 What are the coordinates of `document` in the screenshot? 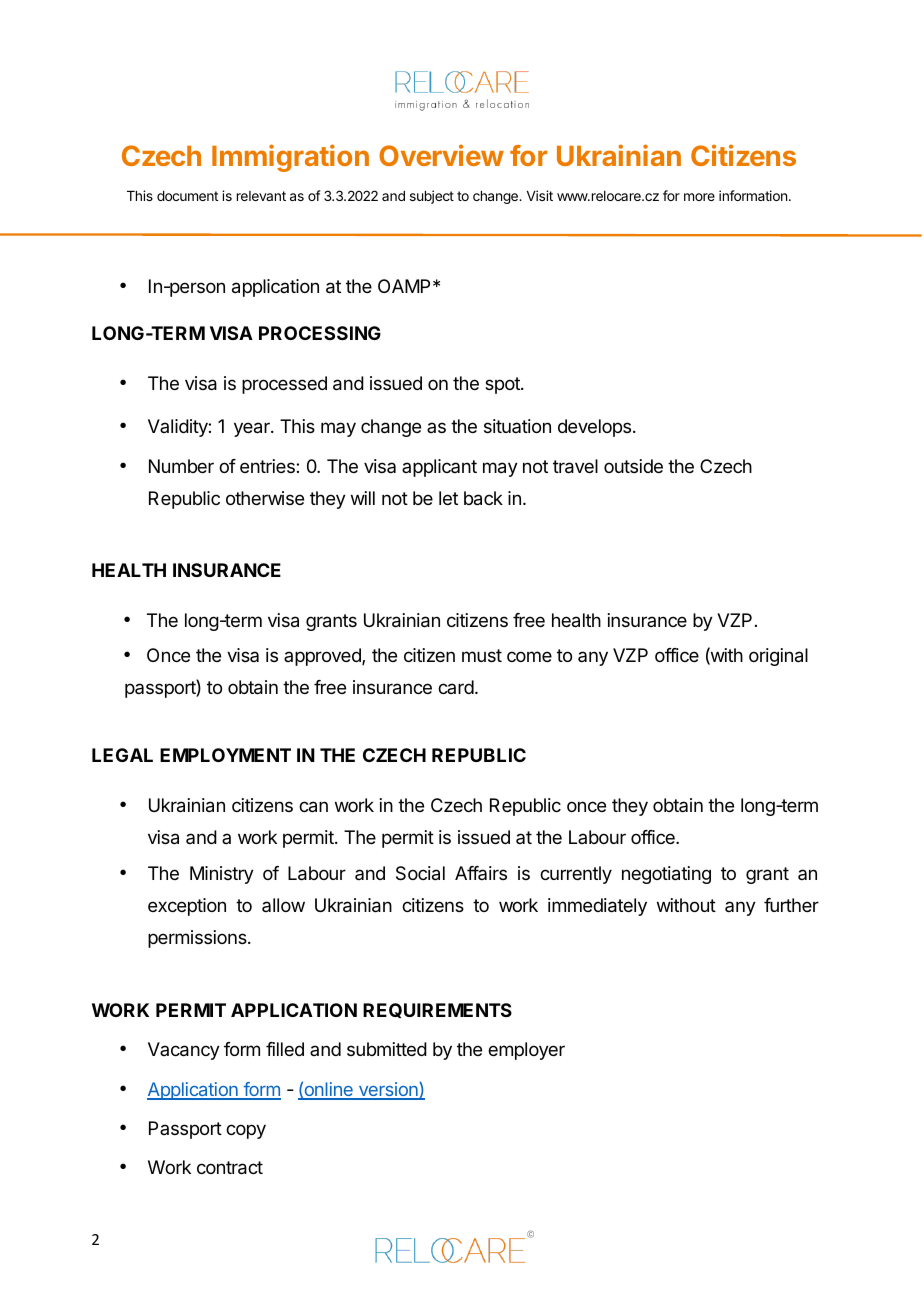 It's located at (187, 196).
